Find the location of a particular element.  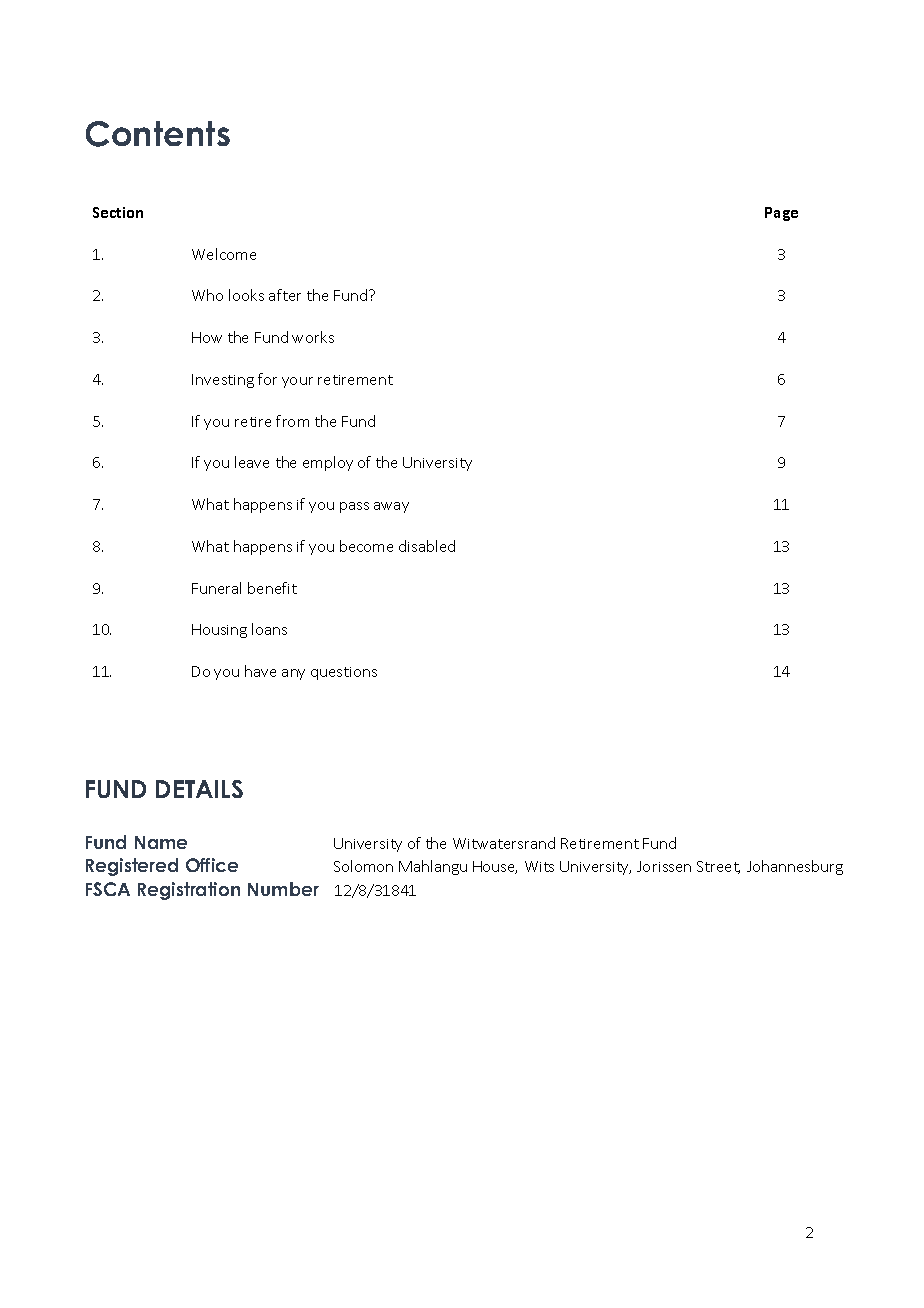

Contents is located at coordinates (158, 134).
